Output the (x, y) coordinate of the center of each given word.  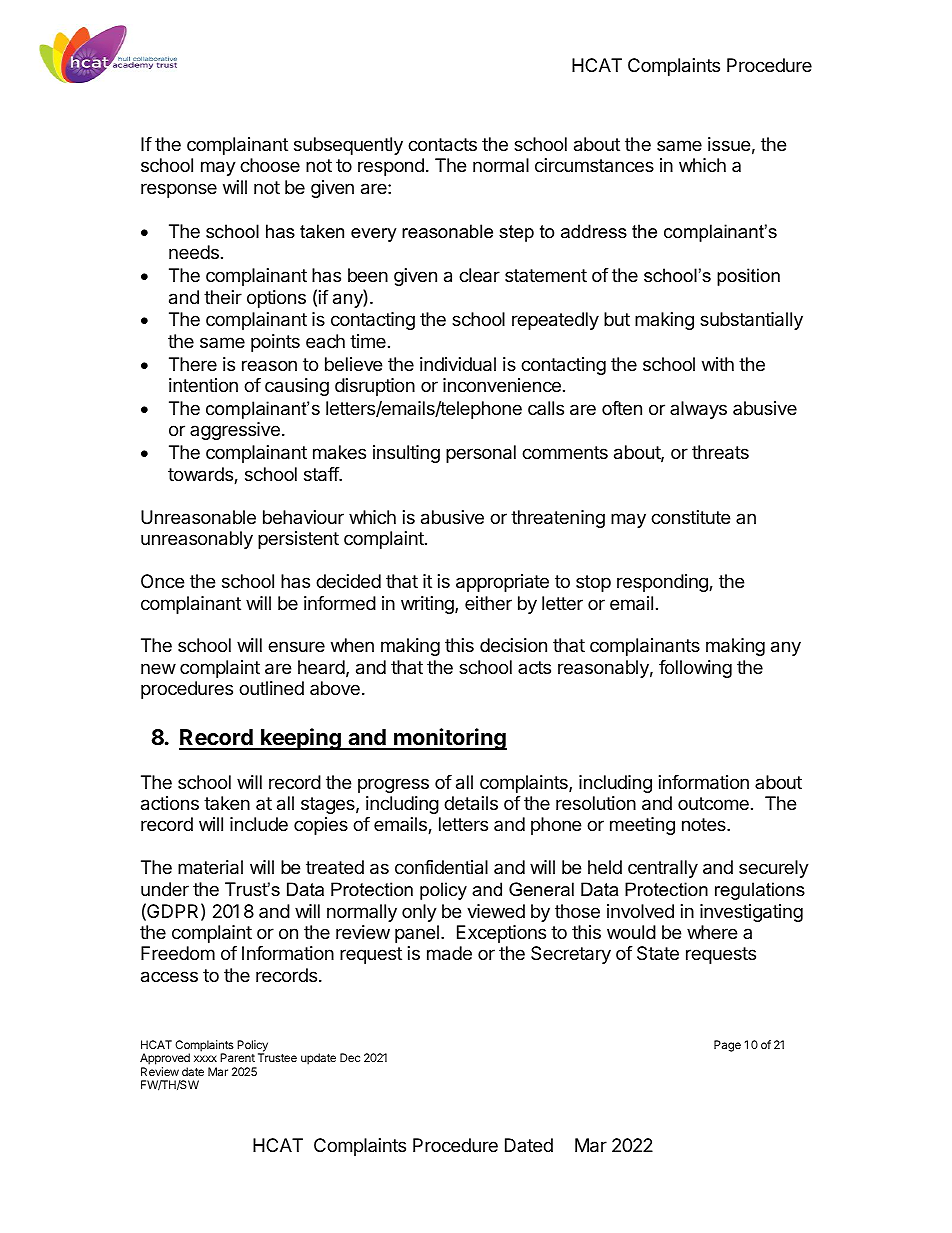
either (488, 603)
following (695, 669)
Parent (237, 1057)
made (449, 953)
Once (162, 581)
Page (727, 1046)
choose (270, 165)
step (516, 233)
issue (729, 144)
